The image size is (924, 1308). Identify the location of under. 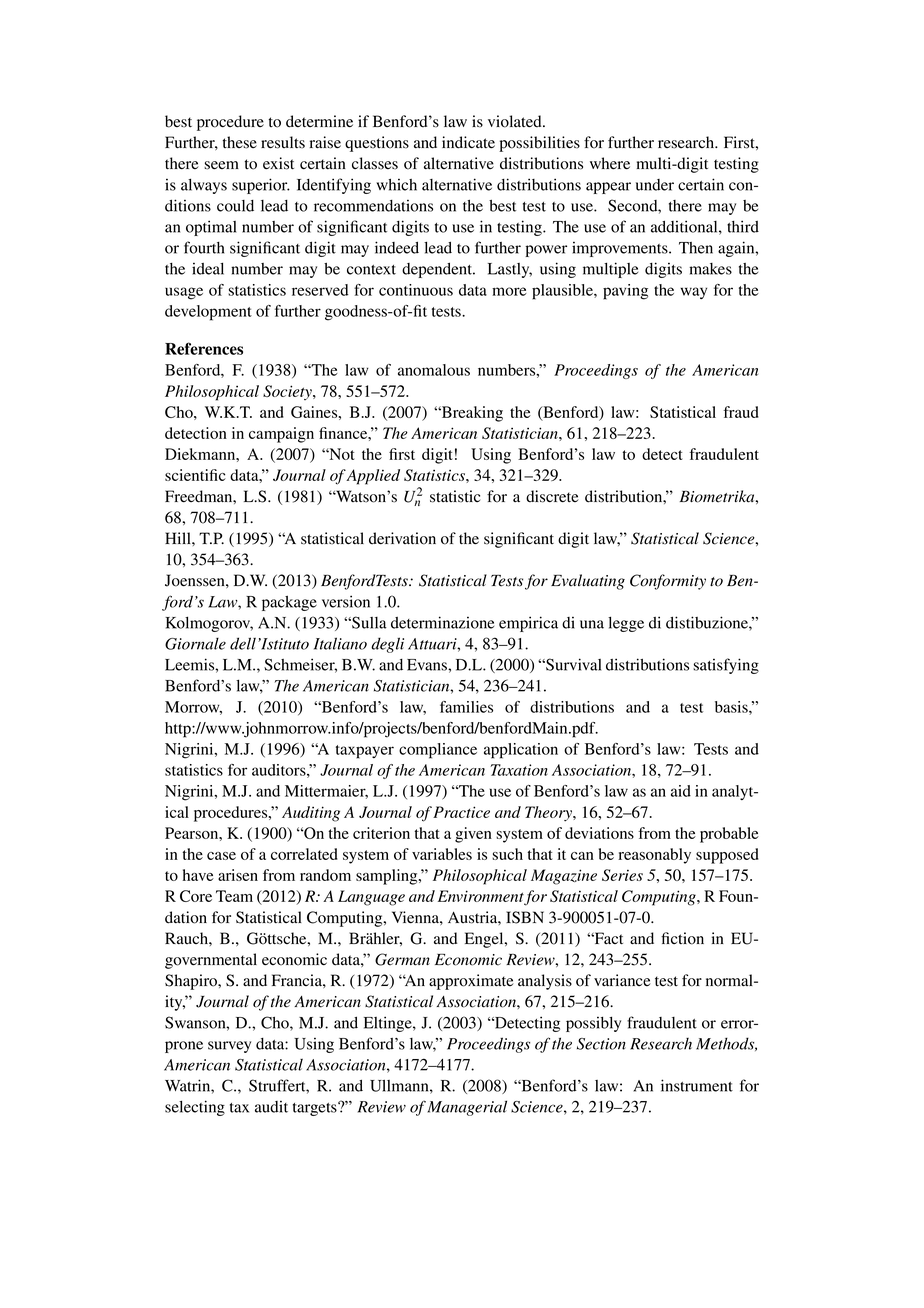
(655, 185).
